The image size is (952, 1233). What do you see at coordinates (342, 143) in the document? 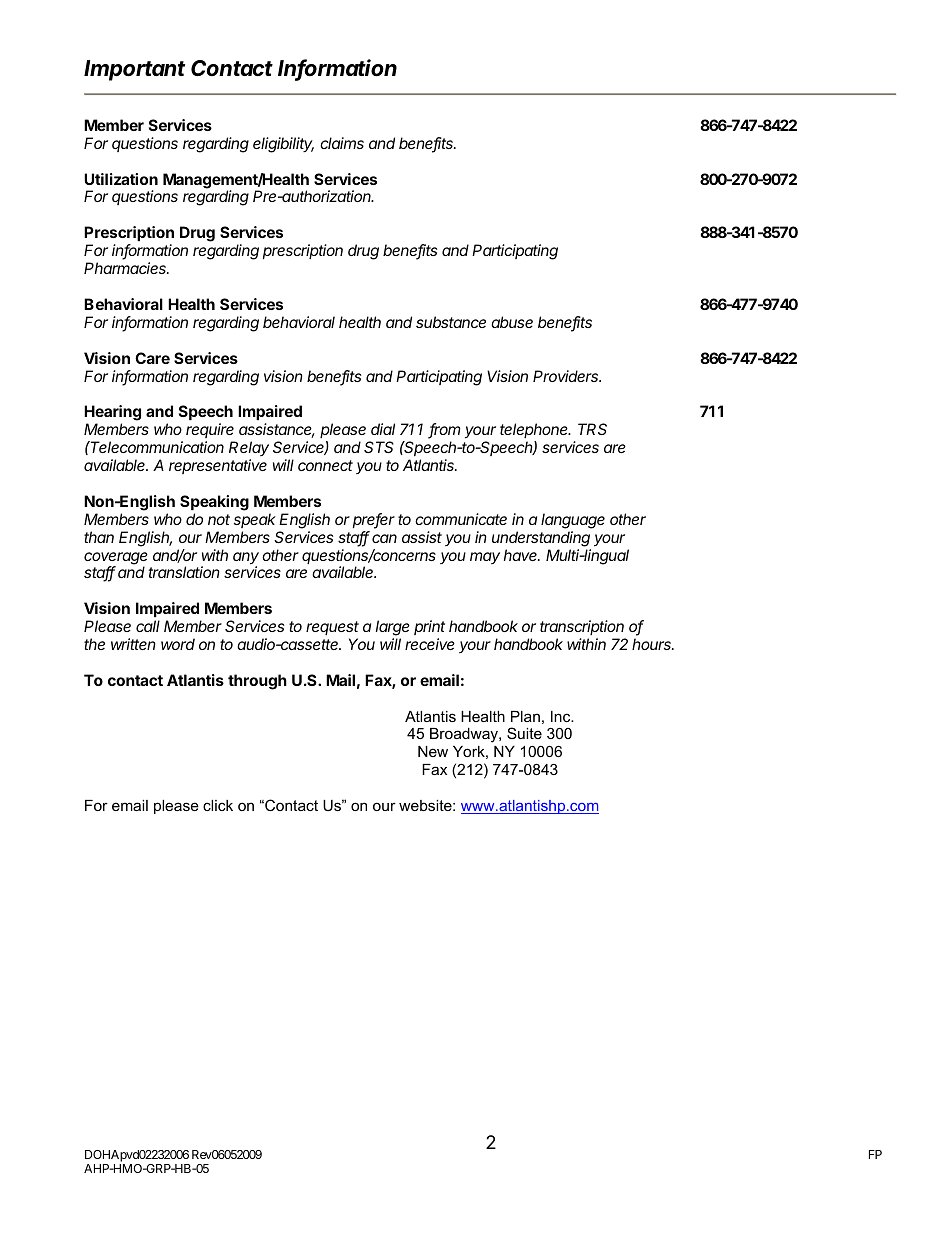
I see `claims` at bounding box center [342, 143].
